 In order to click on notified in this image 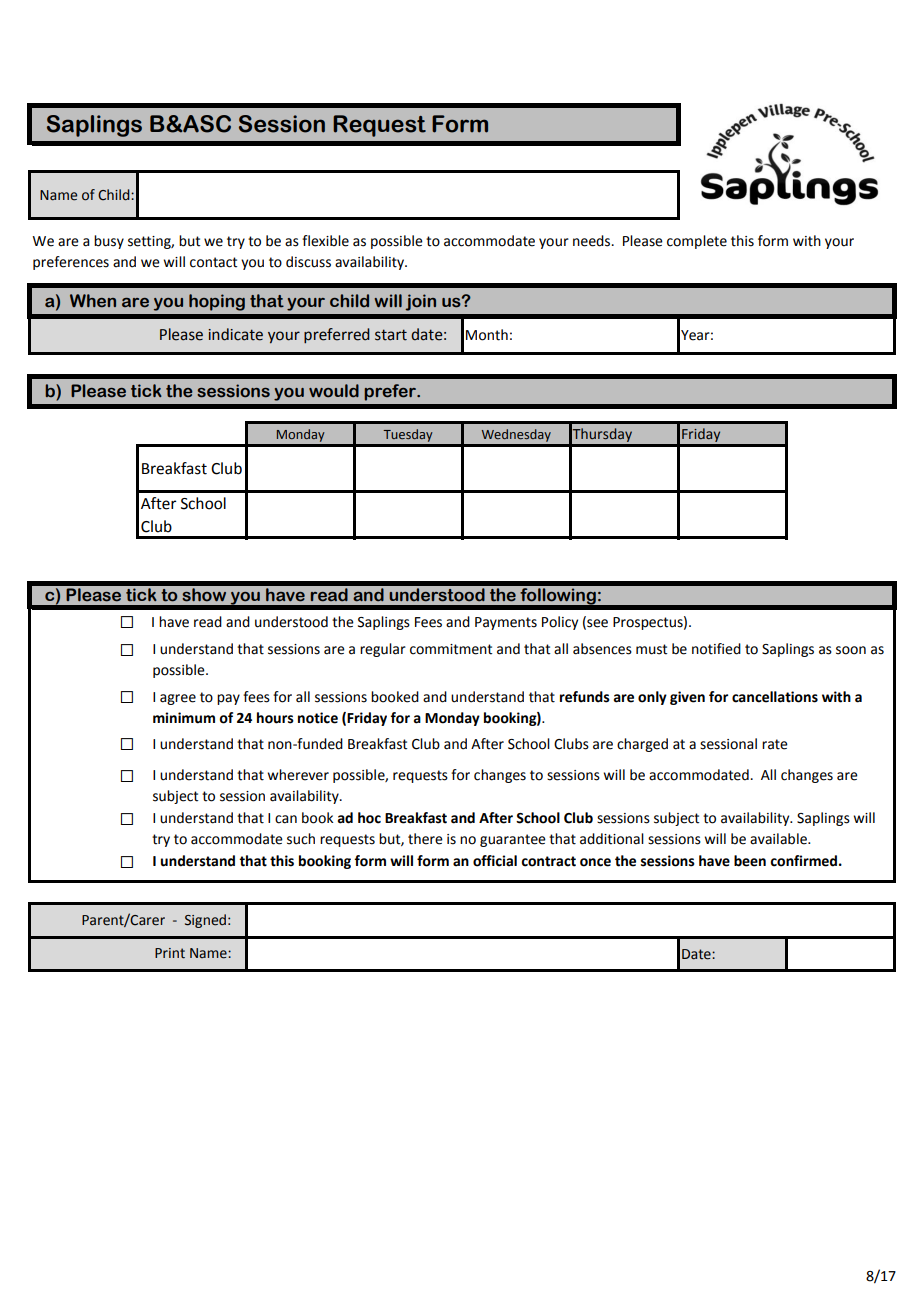, I will do `click(716, 649)`.
